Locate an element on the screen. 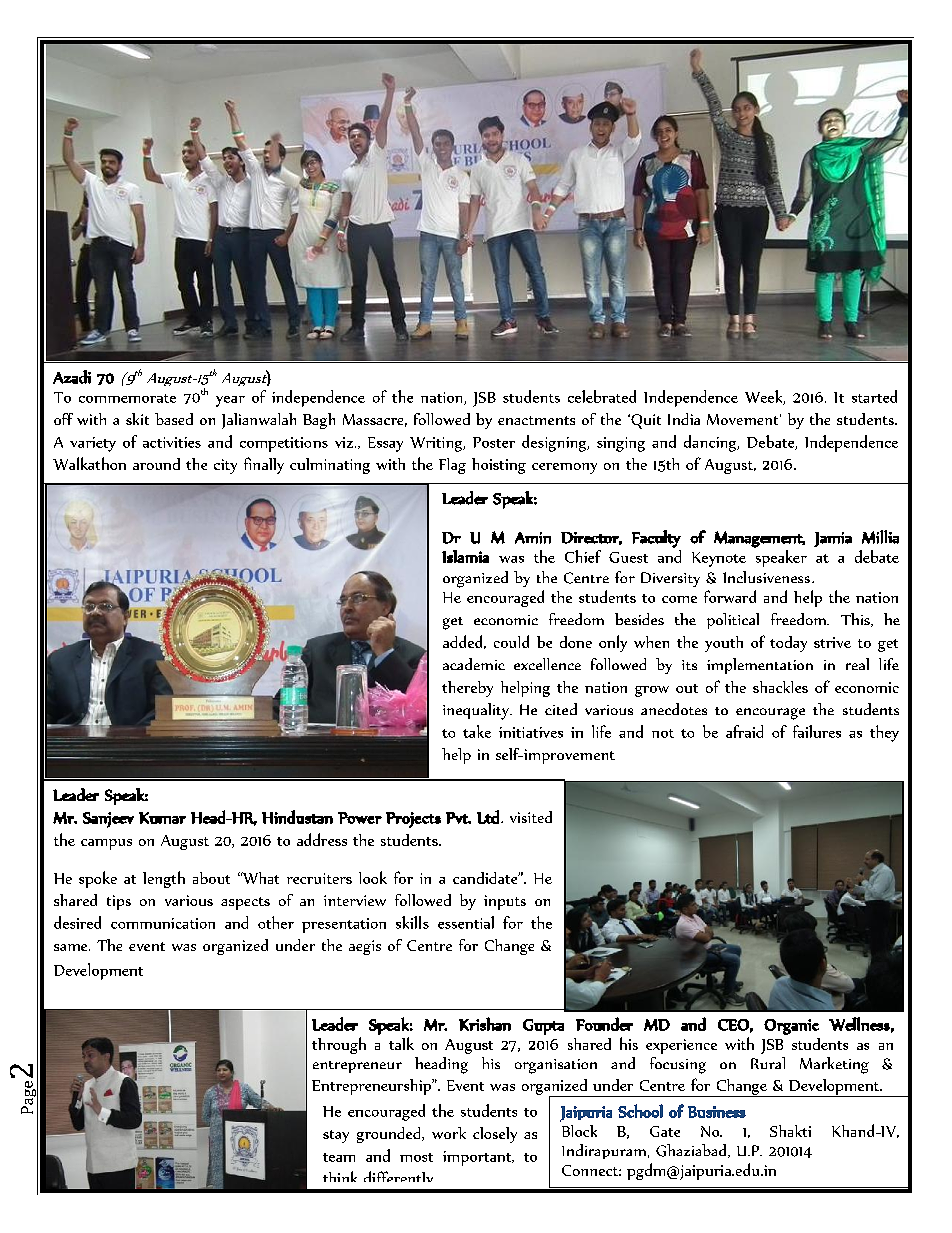 Image resolution: width=952 pixels, height=1233 pixels. Shakti is located at coordinates (790, 1131).
